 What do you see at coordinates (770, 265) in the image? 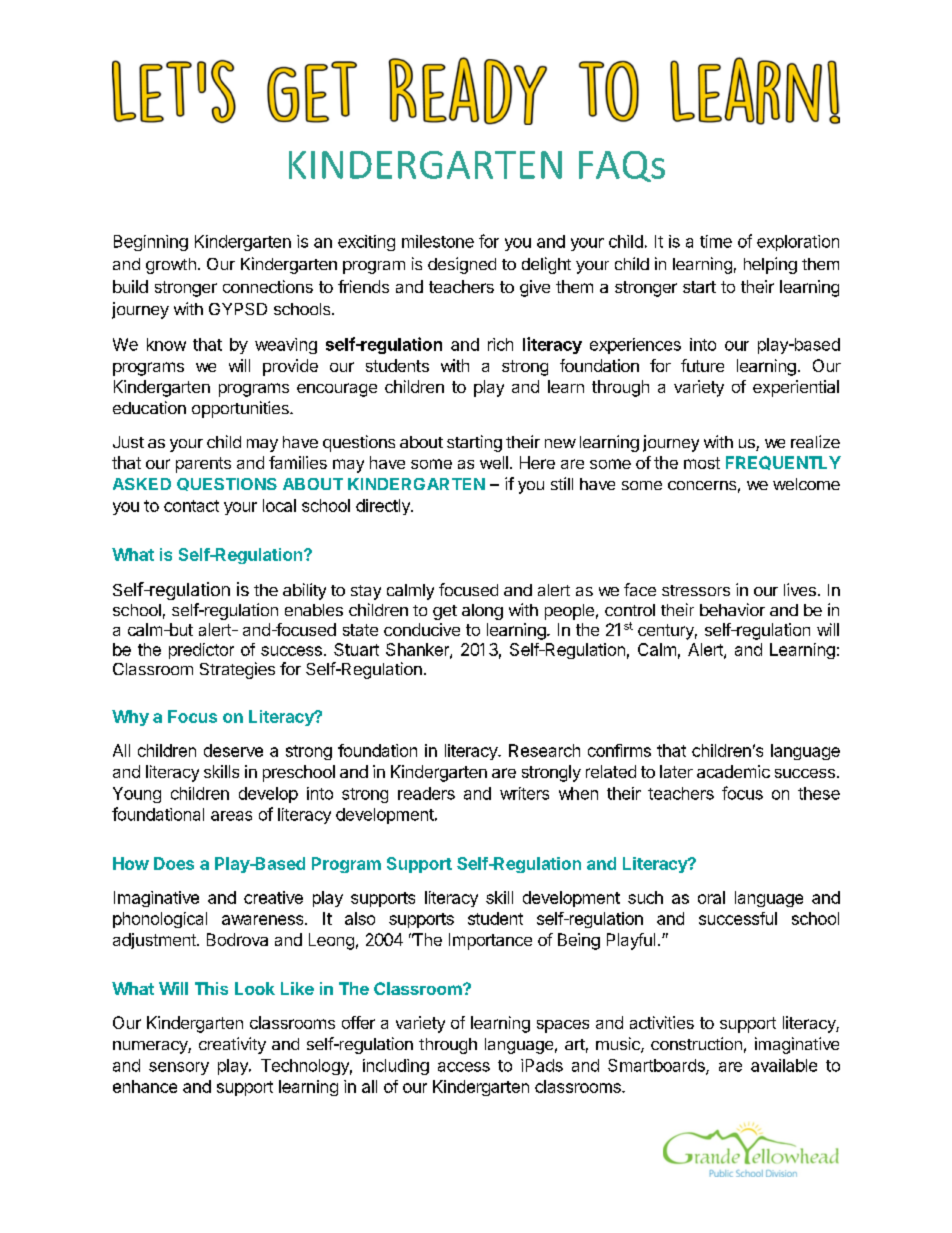
I see `helping` at bounding box center [770, 265].
